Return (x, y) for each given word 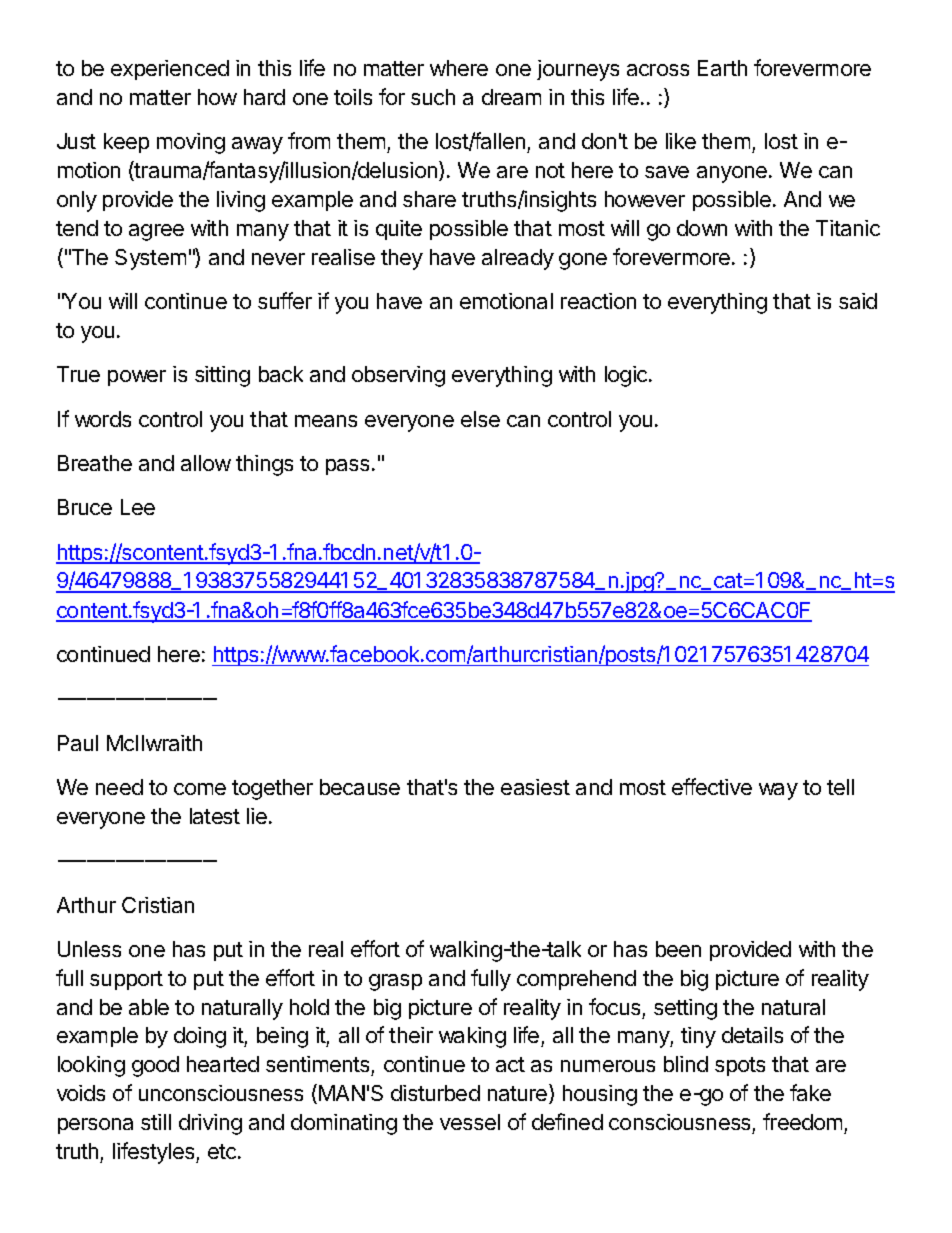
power (137, 378)
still (156, 1122)
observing (398, 376)
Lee (138, 507)
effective (712, 786)
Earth (722, 68)
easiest (535, 787)
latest (215, 816)
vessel (470, 1122)
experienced (170, 70)
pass (349, 467)
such (433, 97)
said (858, 301)
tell (840, 787)
